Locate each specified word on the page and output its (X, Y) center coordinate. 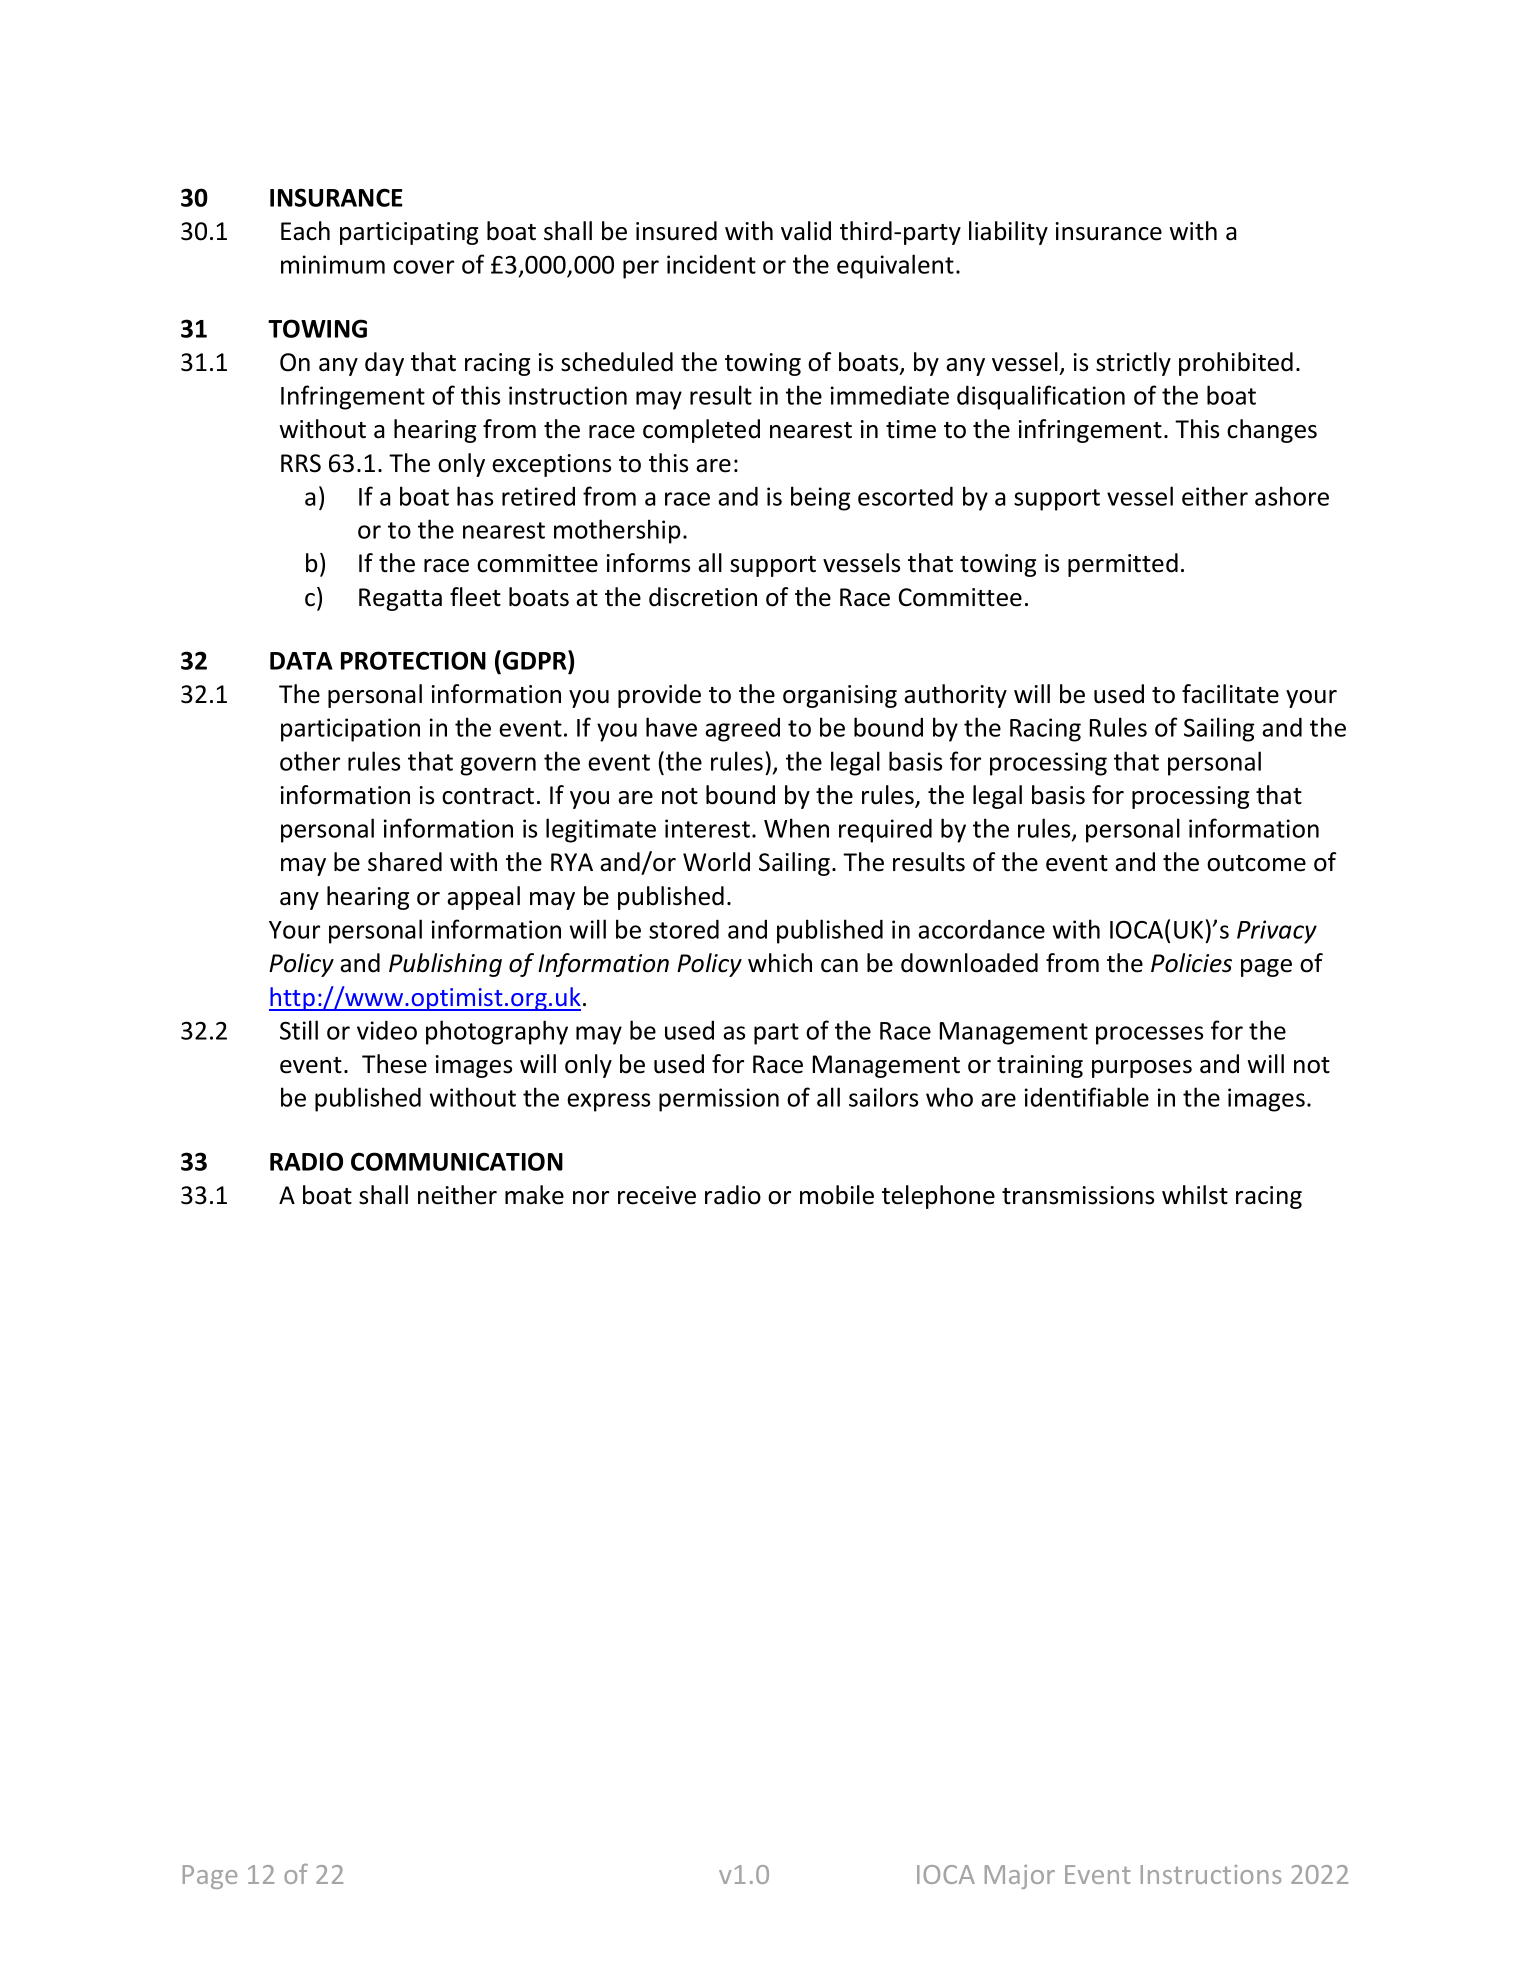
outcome (1256, 863)
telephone (938, 1197)
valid (806, 231)
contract (488, 796)
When (796, 828)
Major (1020, 1877)
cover (423, 267)
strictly (1133, 364)
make (534, 1195)
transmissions (1078, 1195)
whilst (1195, 1195)
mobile (837, 1195)
